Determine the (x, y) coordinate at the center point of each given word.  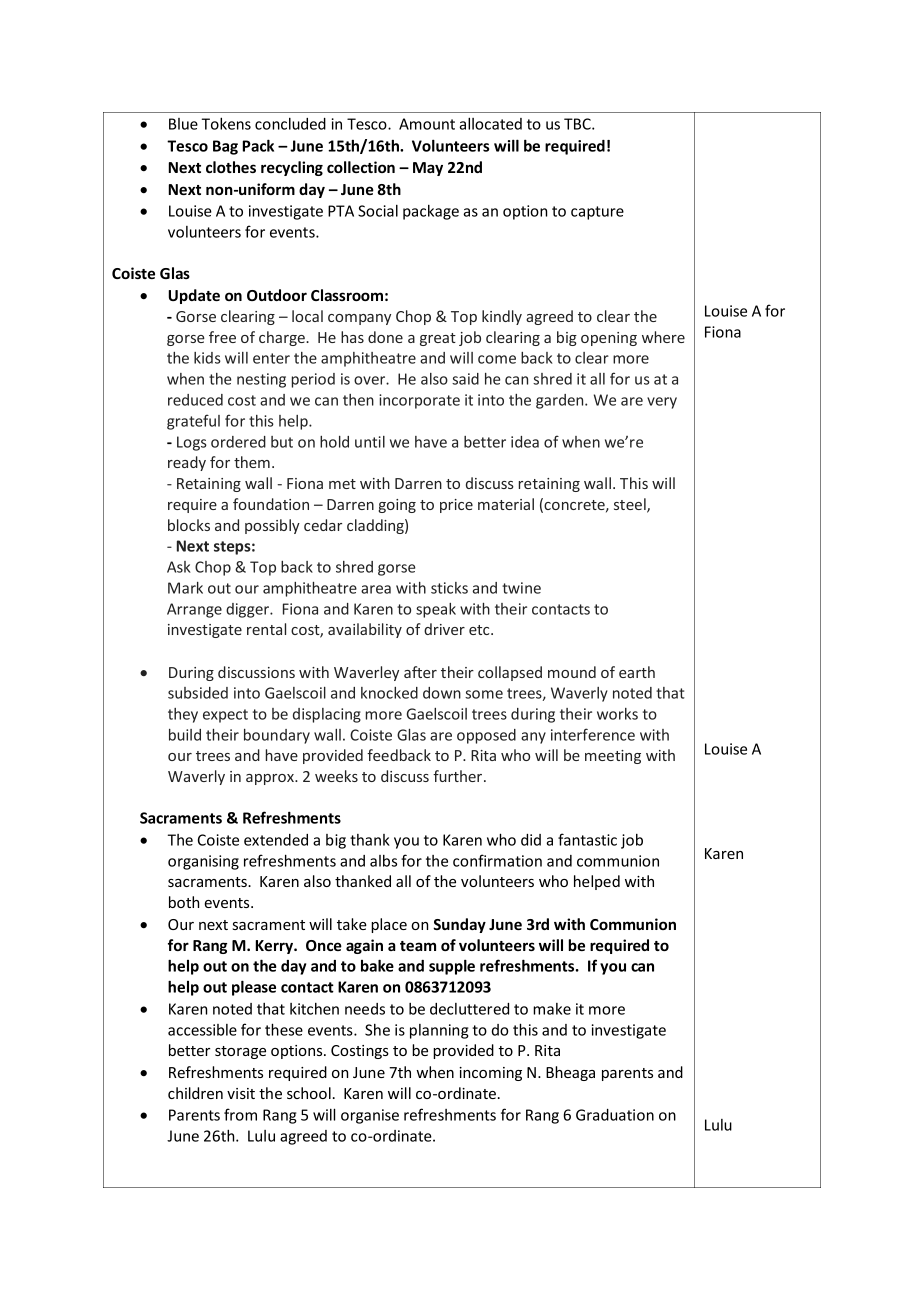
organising (203, 862)
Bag (225, 147)
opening (609, 339)
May (428, 169)
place (389, 925)
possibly (272, 526)
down (442, 693)
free (222, 337)
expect (225, 716)
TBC (578, 124)
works (617, 714)
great (438, 339)
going (397, 506)
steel (631, 505)
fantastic (587, 839)
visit (241, 1093)
